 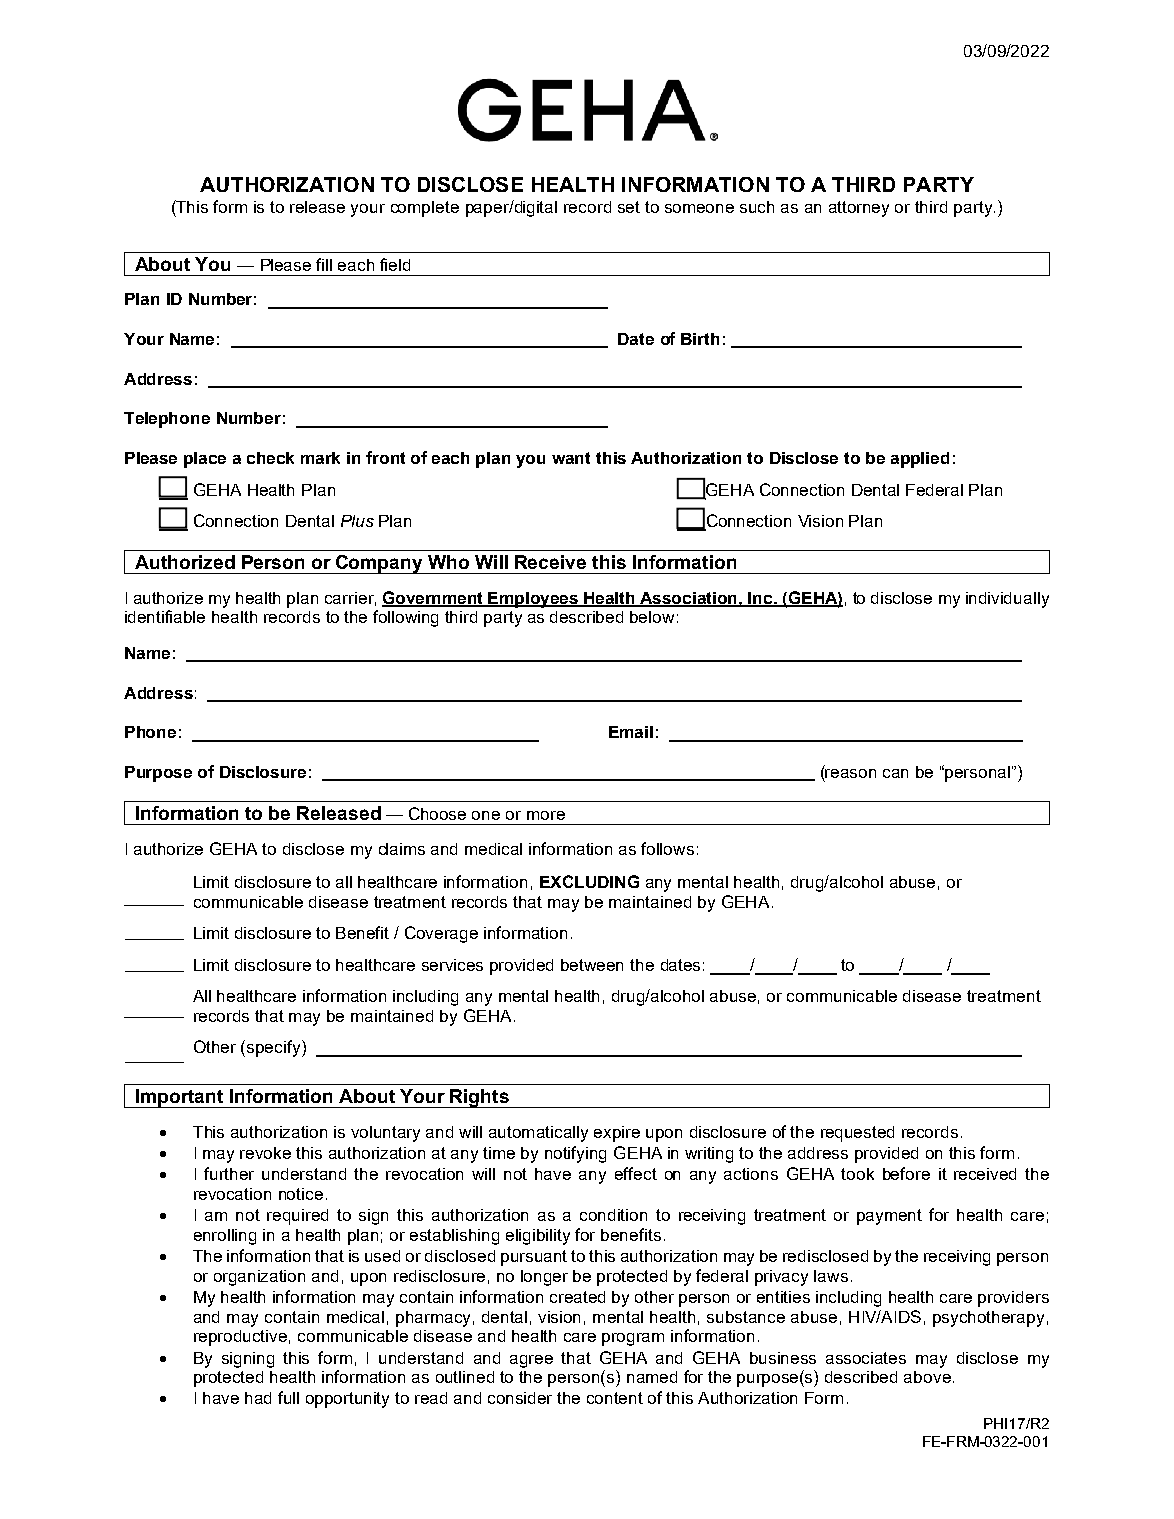 I want to click on requested, so click(x=857, y=1134).
